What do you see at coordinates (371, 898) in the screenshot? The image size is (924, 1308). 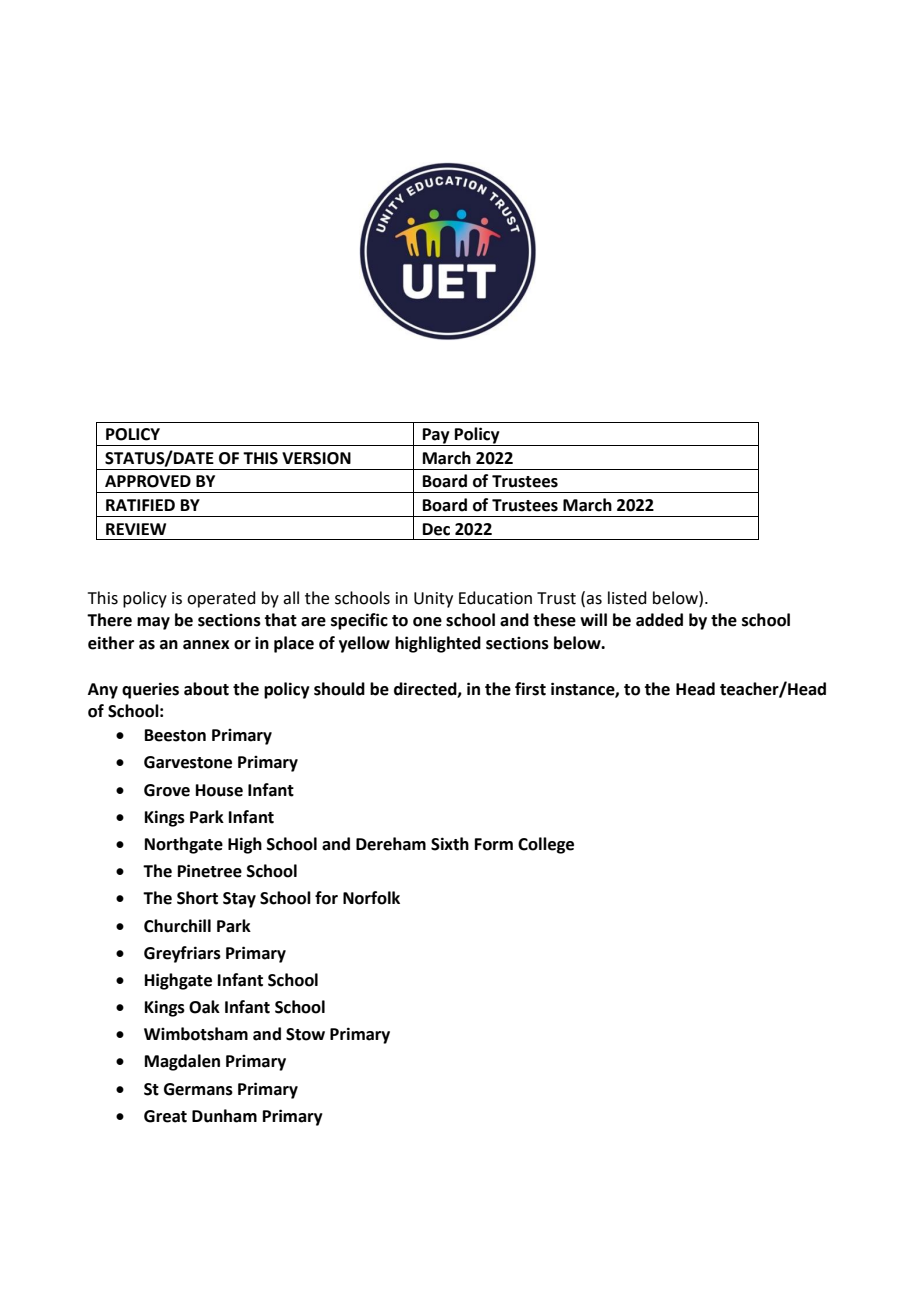 I see `Norfolk` at bounding box center [371, 898].
